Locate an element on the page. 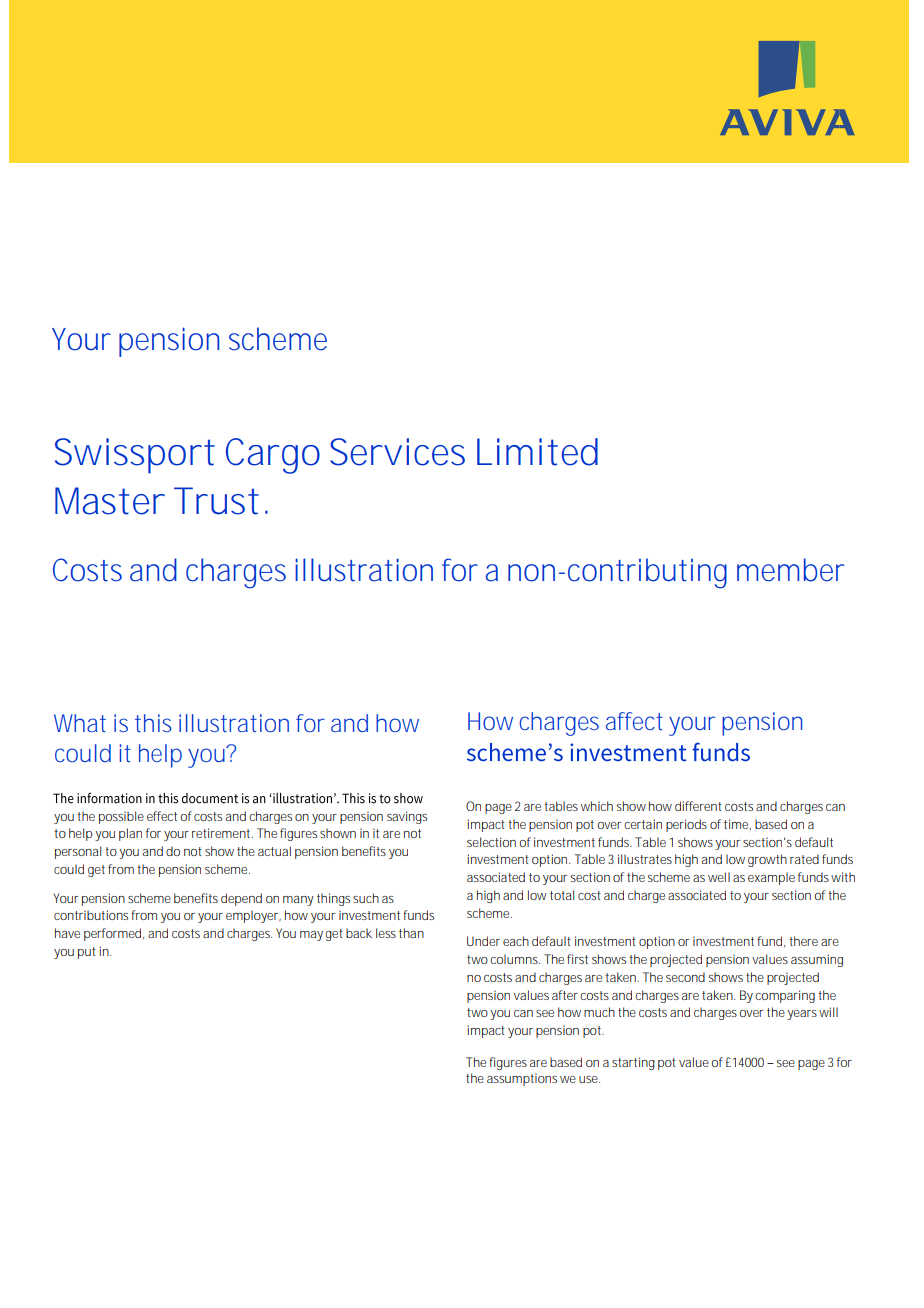 This document has height=1308, width=924. this is located at coordinates (153, 723).
